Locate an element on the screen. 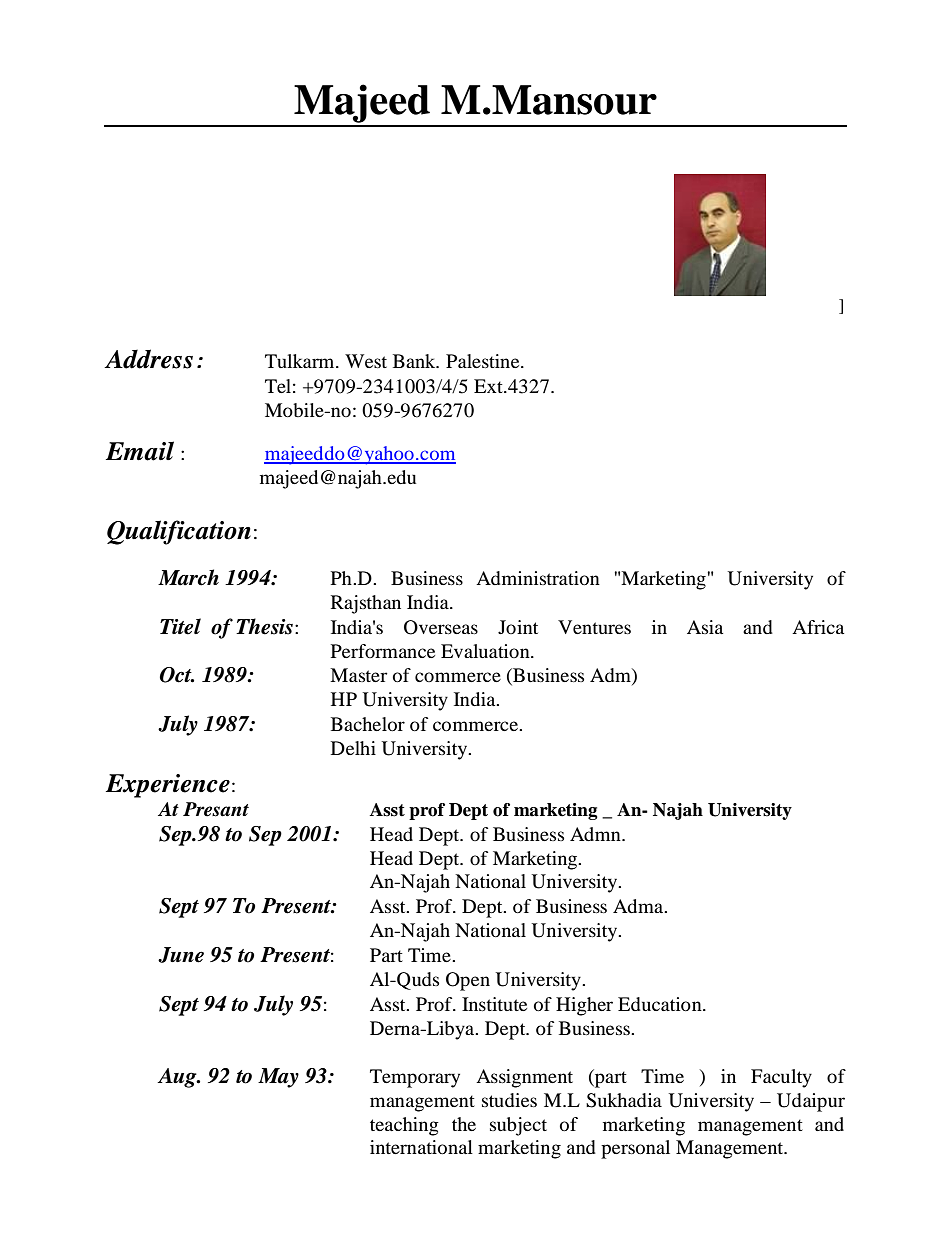 This screenshot has width=952, height=1233. Open is located at coordinates (468, 981).
